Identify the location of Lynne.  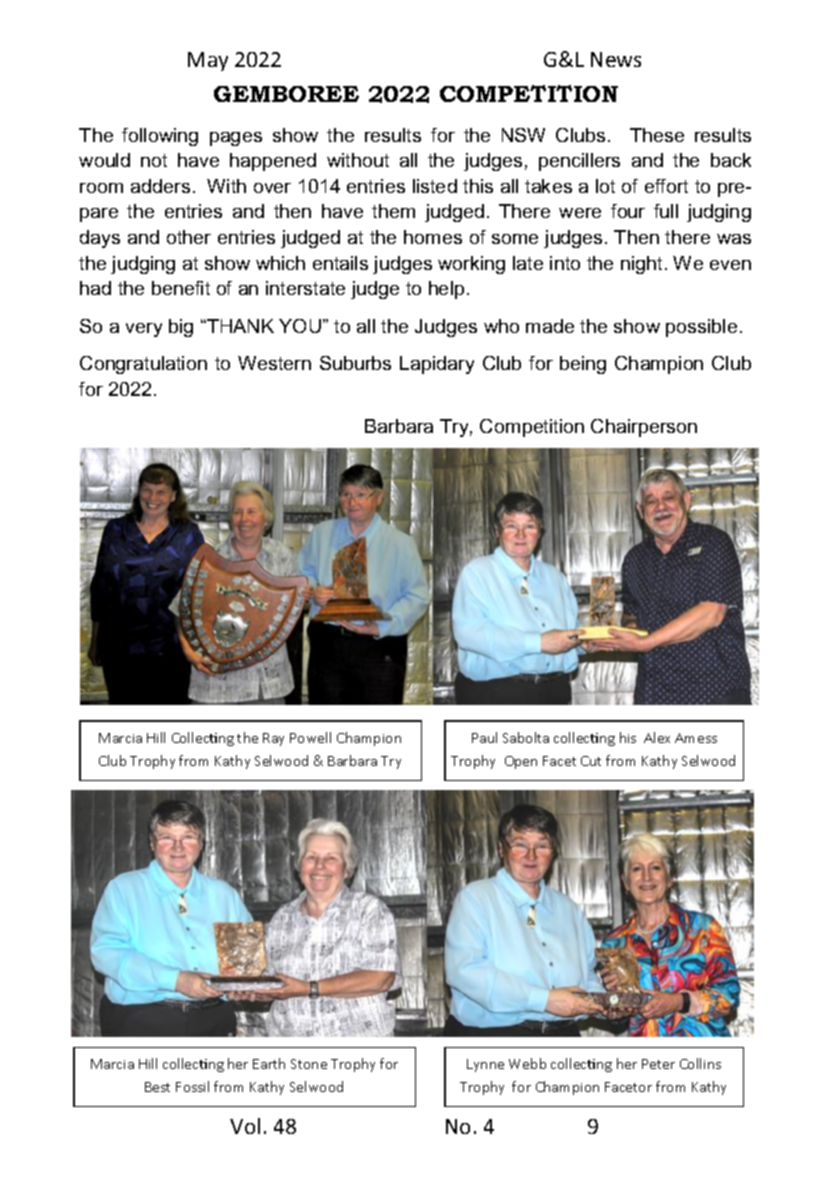
(485, 1065).
